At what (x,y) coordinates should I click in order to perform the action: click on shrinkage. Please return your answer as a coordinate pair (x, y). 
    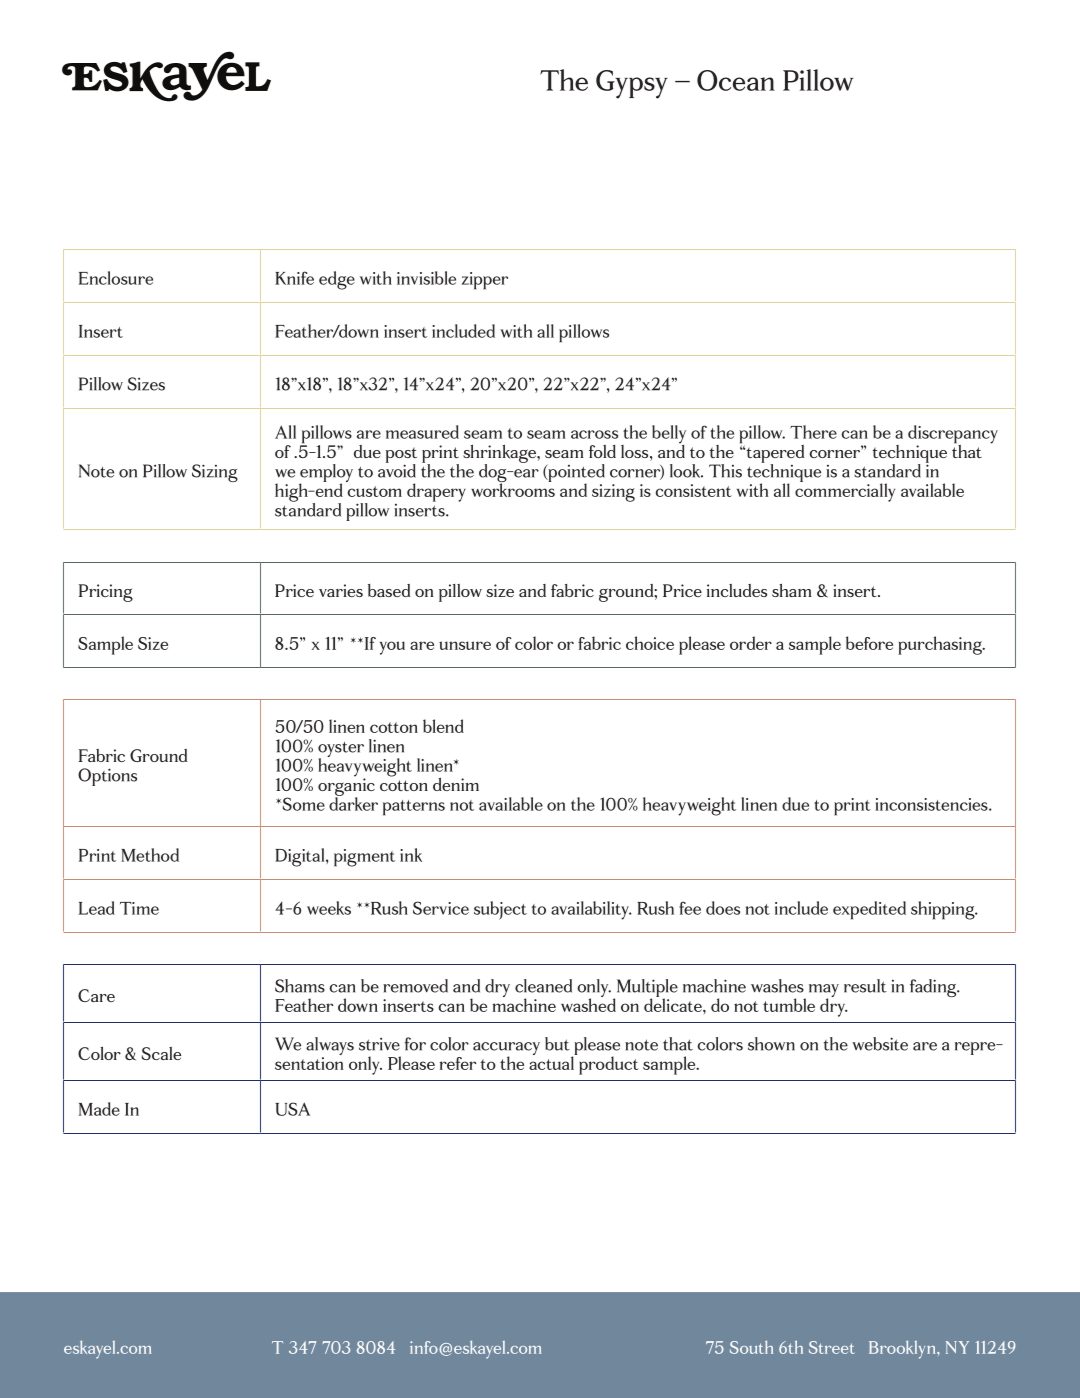
    Looking at the image, I should click on (500, 455).
